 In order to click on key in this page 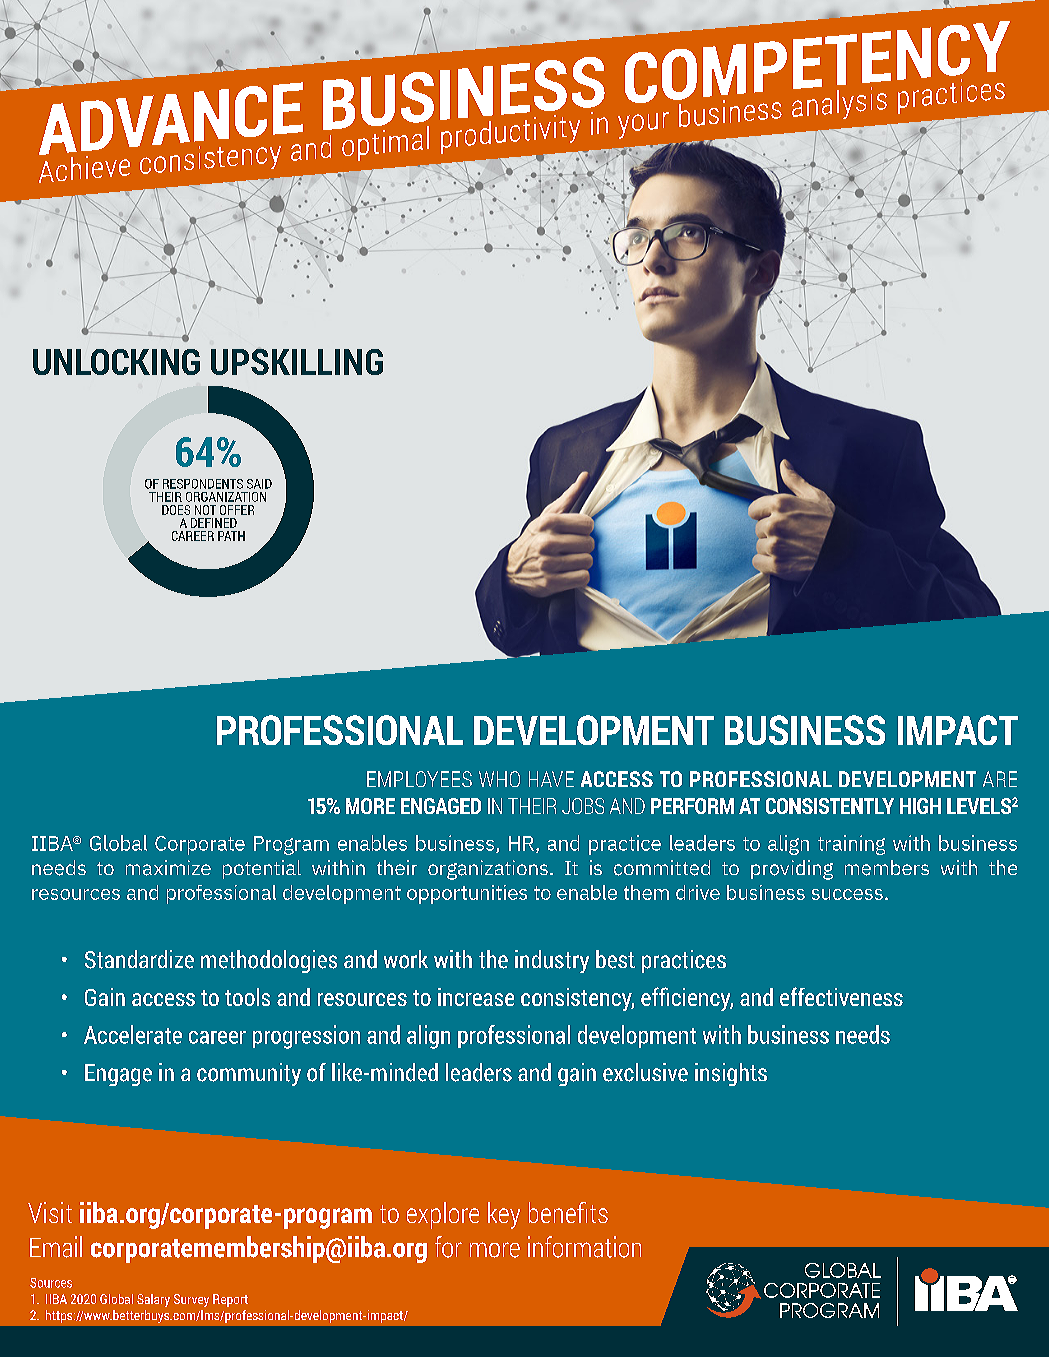, I will do `click(504, 1215)`.
